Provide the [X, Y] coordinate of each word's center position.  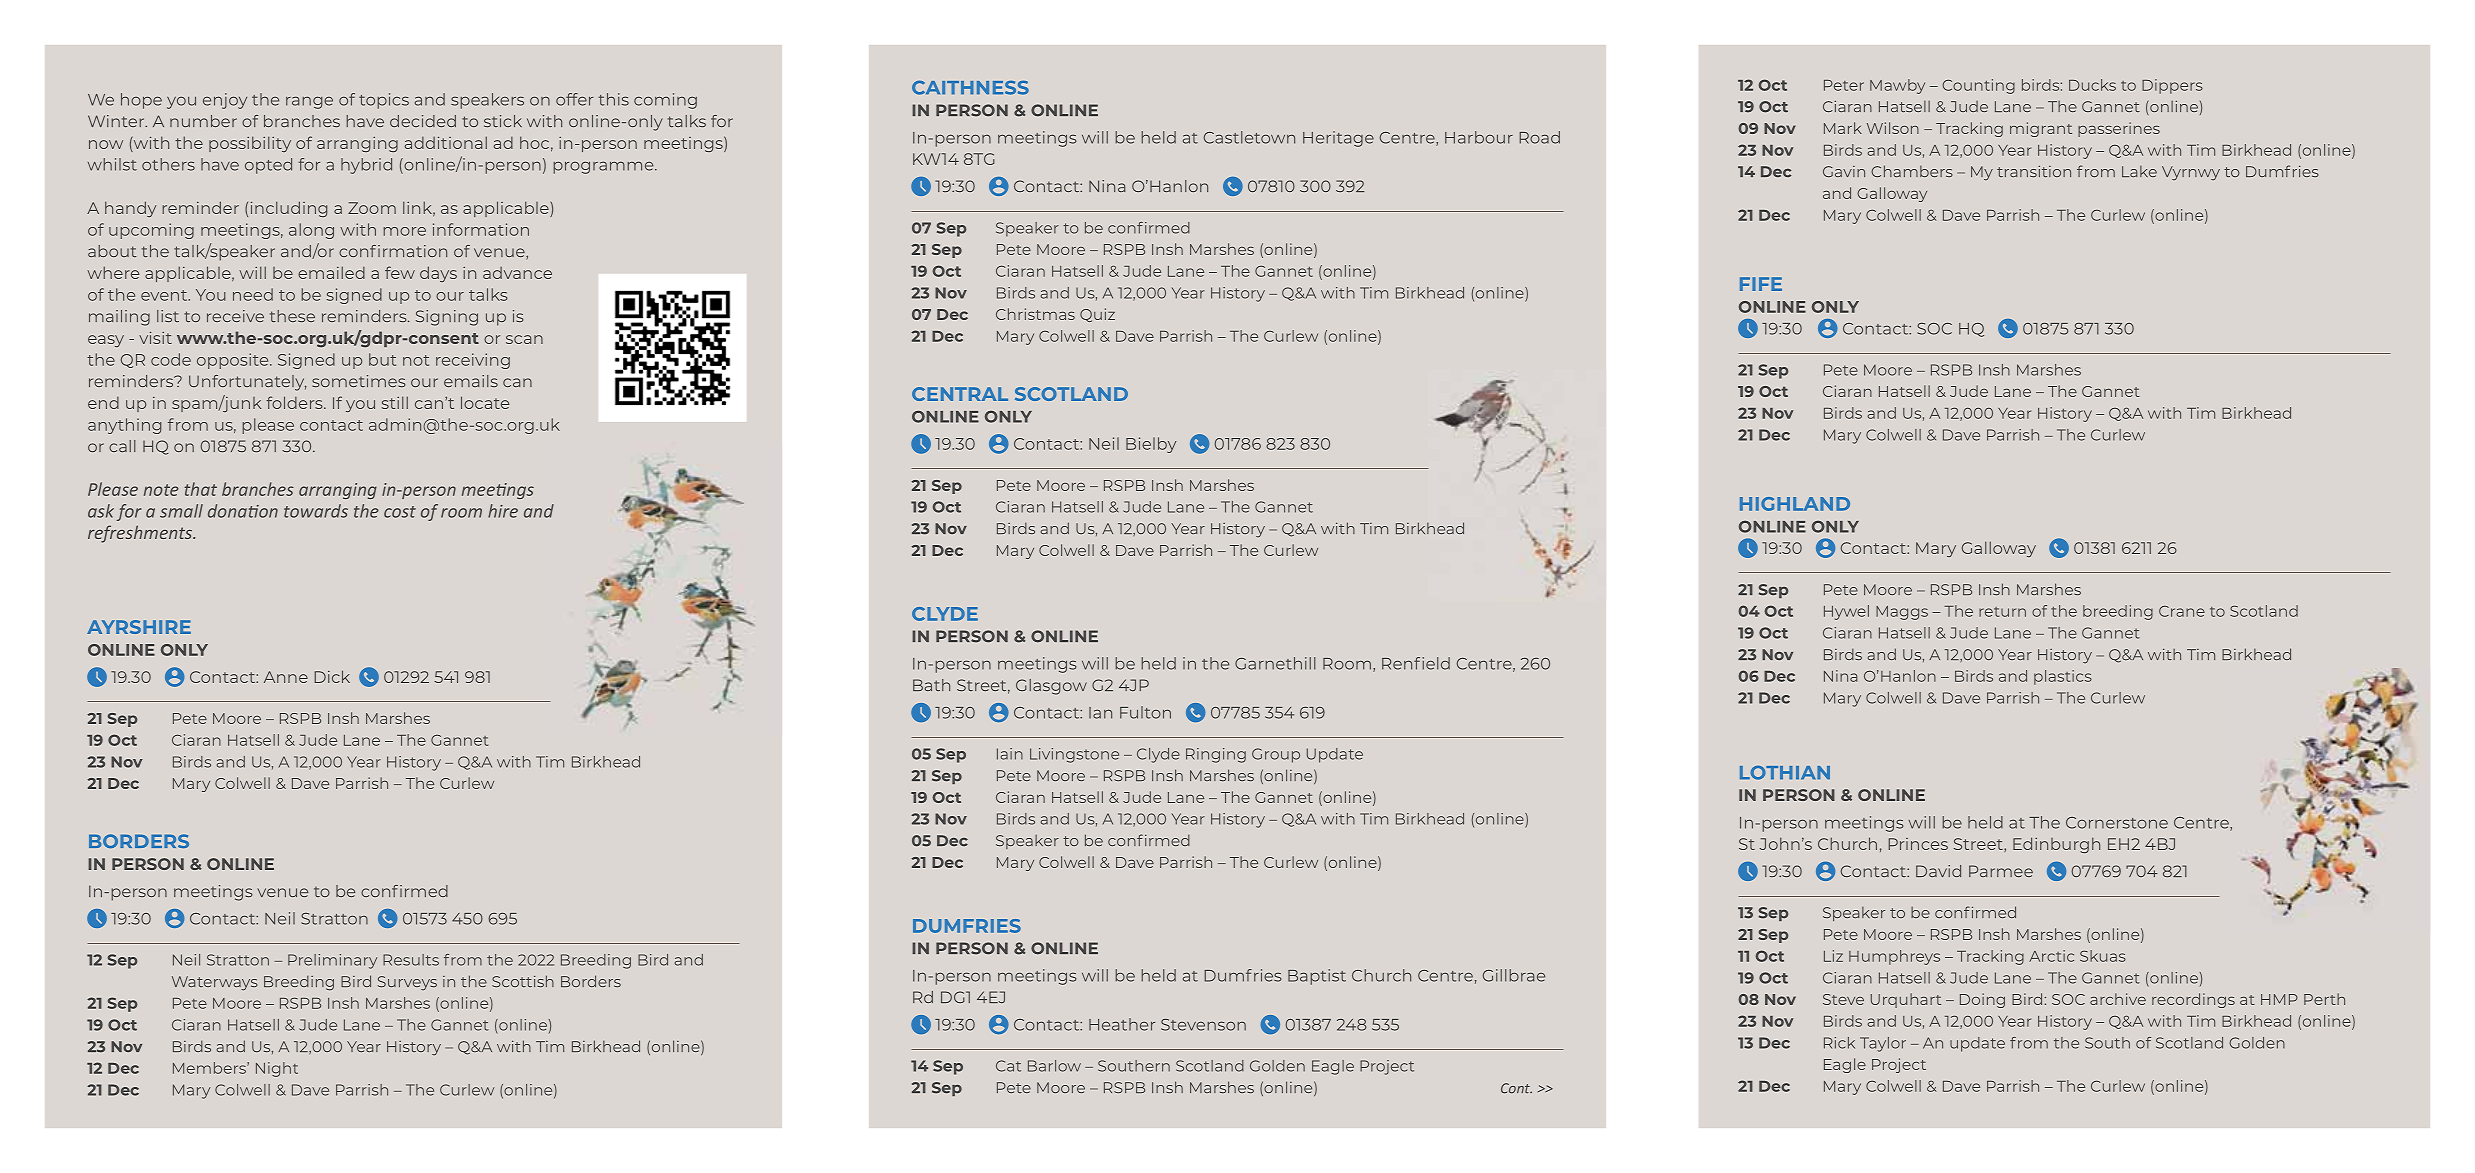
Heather [1122, 1024]
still [395, 402]
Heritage [1338, 139]
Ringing [1216, 755]
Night [277, 1069]
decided [423, 121]
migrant [2041, 129]
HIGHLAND [1795, 504]
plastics [2063, 677]
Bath [931, 685]
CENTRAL [960, 394]
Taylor [1883, 1044]
